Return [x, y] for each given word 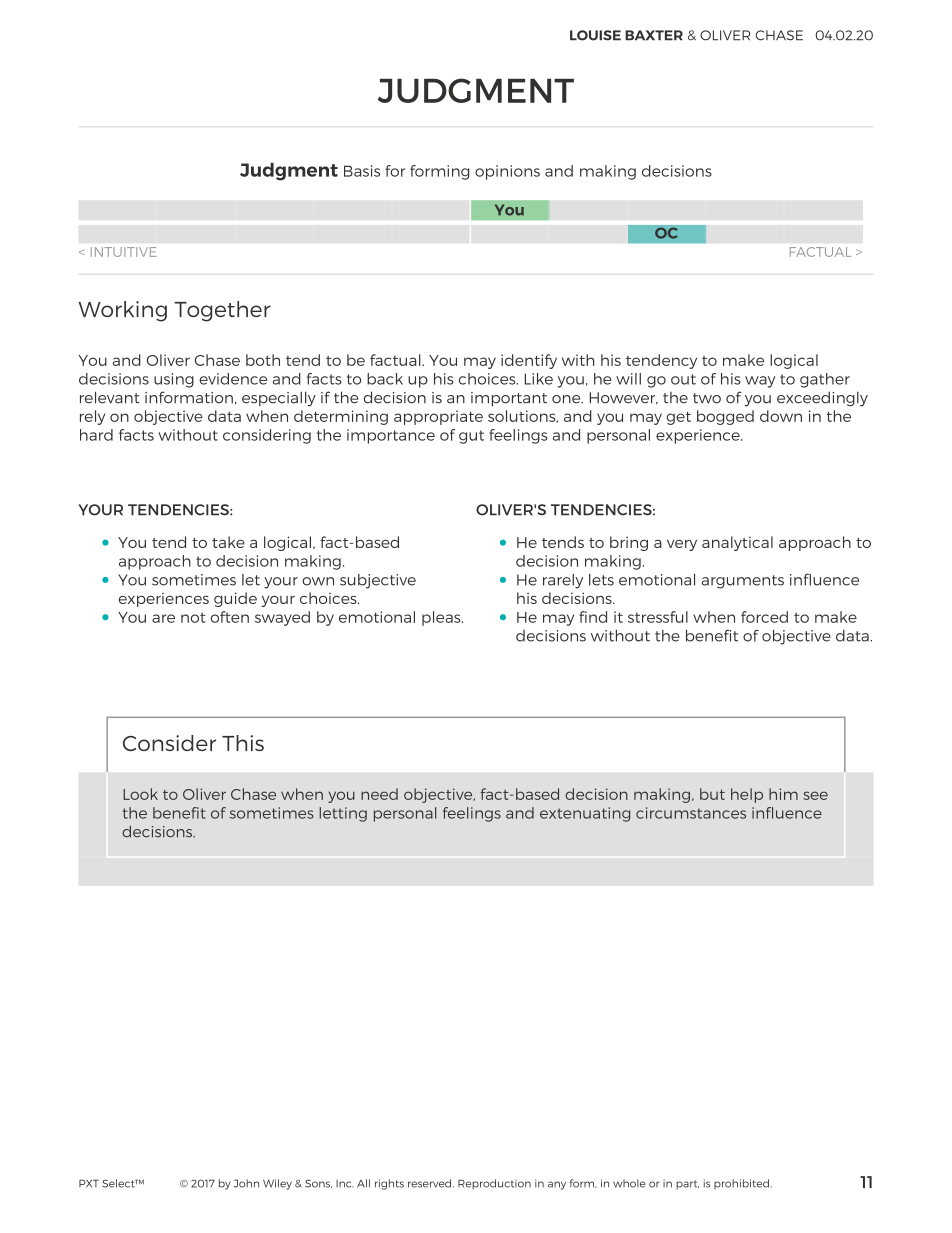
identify [529, 361]
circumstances [691, 813]
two [707, 398]
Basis [362, 171]
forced [764, 617]
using [174, 380]
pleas [442, 618]
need [379, 794]
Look [140, 794]
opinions [507, 172]
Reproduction [494, 1184]
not [193, 617]
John [246, 1183]
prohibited [741, 1184]
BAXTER [654, 35]
